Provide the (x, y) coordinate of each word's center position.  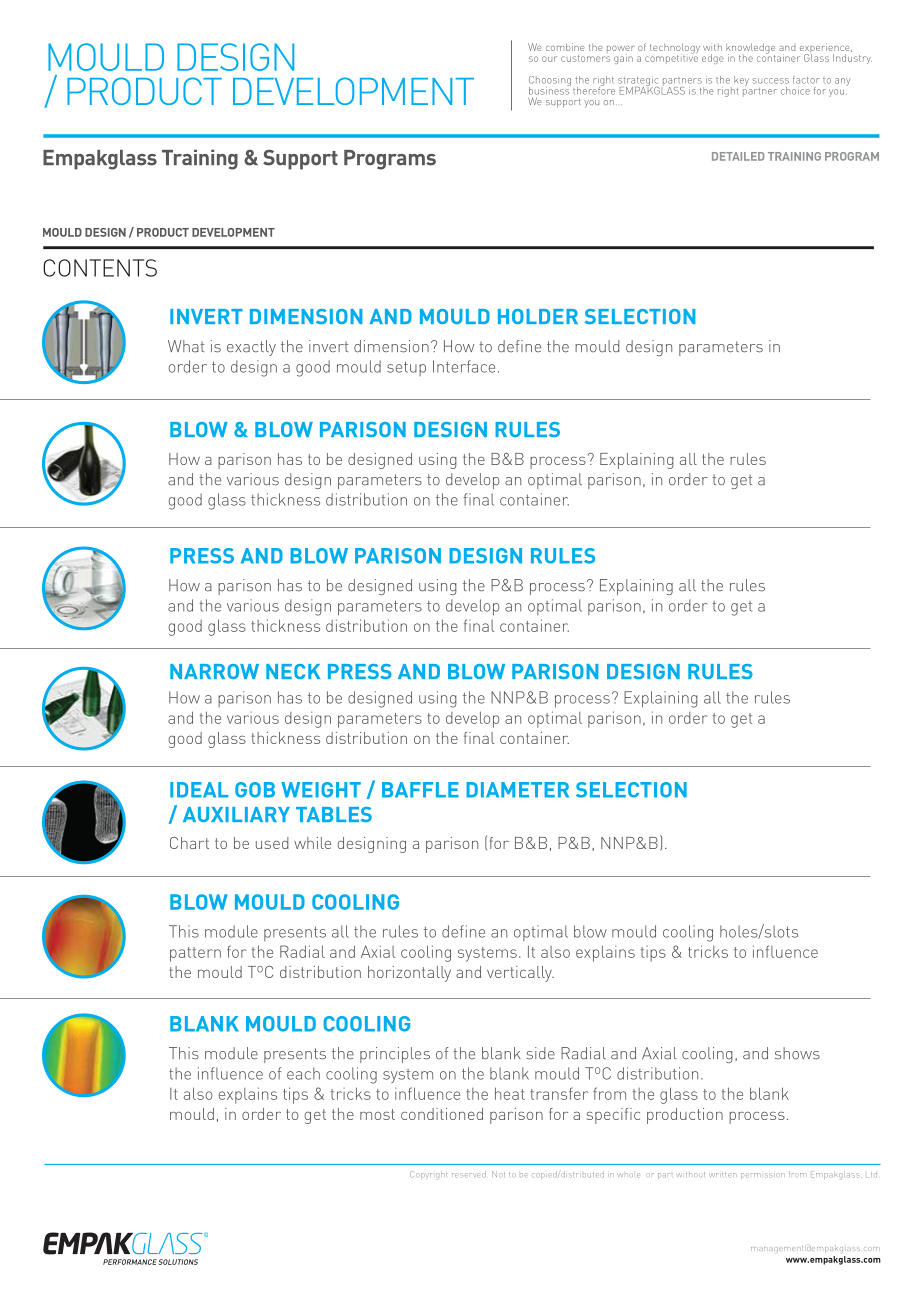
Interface (464, 366)
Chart (189, 843)
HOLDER (538, 316)
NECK (293, 671)
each (303, 1073)
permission (763, 1175)
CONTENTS (100, 268)
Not (498, 1174)
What (186, 346)
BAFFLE (420, 790)
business (550, 89)
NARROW (214, 671)
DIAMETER (517, 790)
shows (797, 1053)
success (770, 81)
